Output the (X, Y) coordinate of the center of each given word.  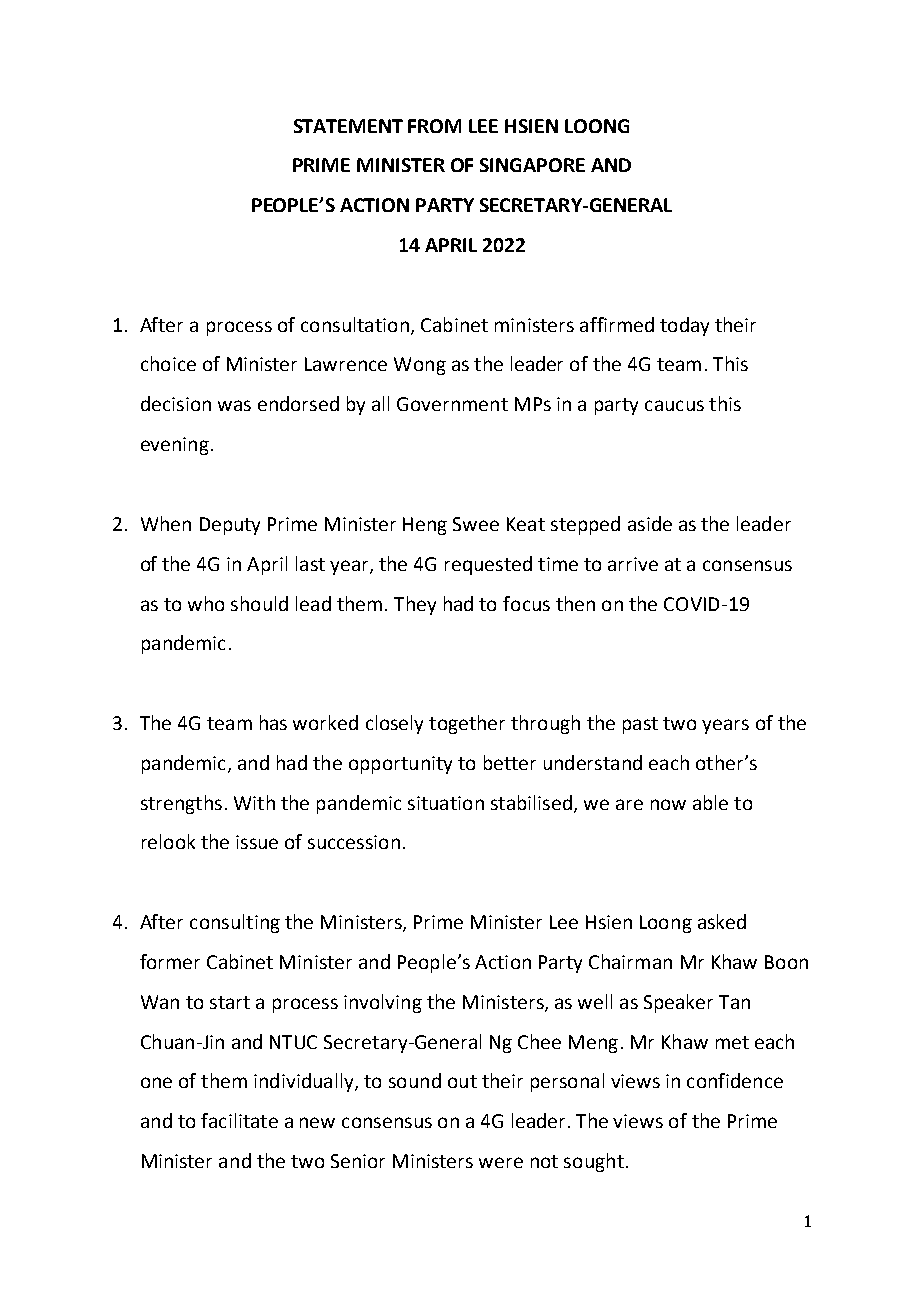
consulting (235, 923)
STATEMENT (348, 126)
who (206, 603)
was (234, 405)
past (640, 725)
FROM (434, 126)
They (415, 605)
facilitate (239, 1120)
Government (452, 404)
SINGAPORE (532, 165)
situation (446, 803)
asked (722, 921)
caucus (674, 405)
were (501, 1162)
